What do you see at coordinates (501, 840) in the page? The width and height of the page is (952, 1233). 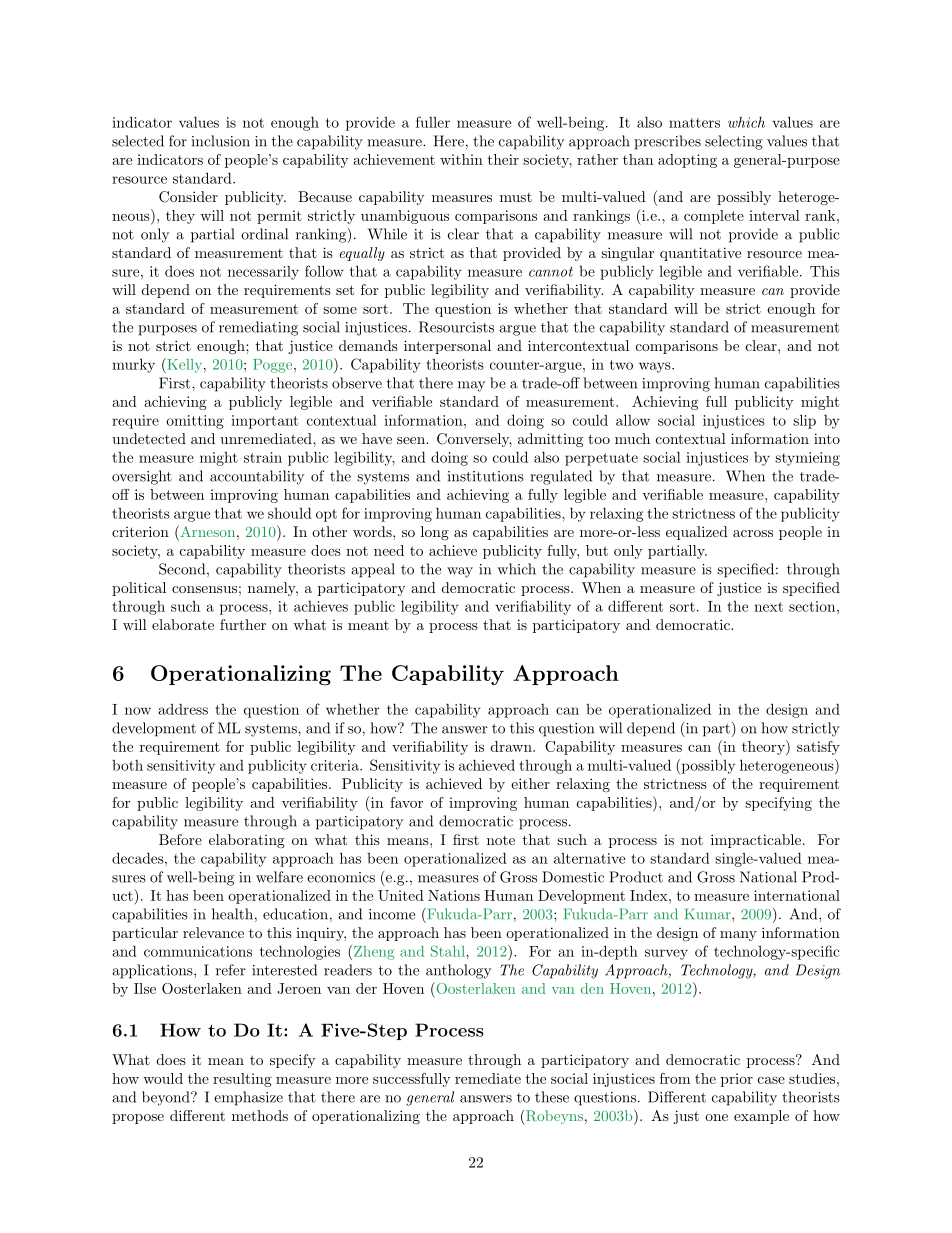 I see `note` at bounding box center [501, 840].
